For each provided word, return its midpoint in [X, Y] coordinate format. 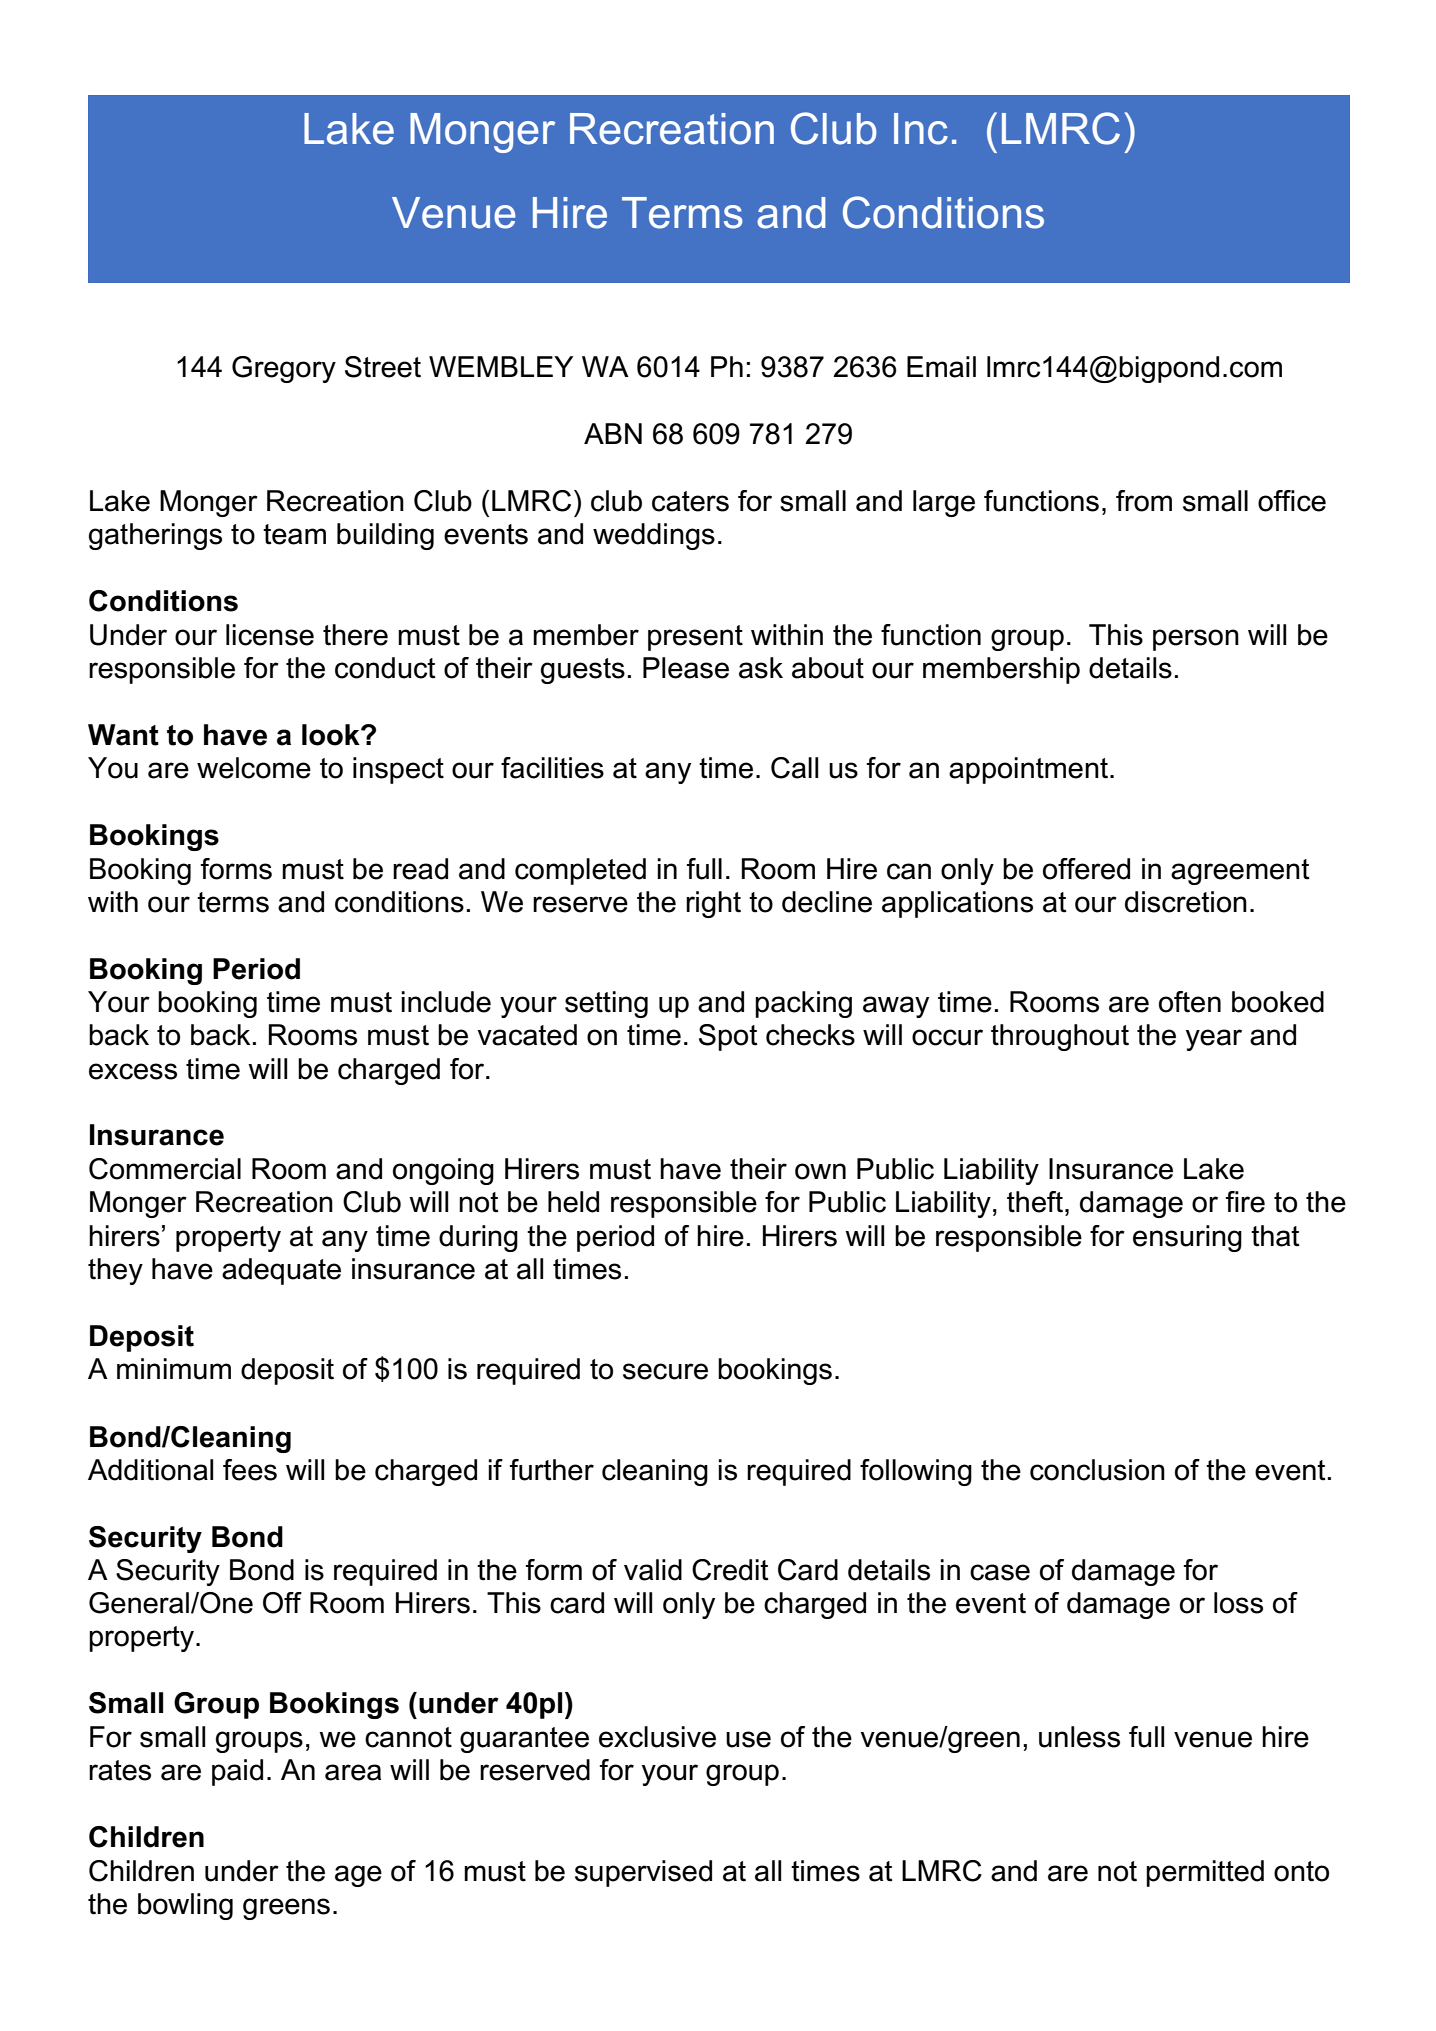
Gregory [284, 369]
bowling [185, 1906]
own [820, 1171]
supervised [643, 1873]
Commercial [165, 1169]
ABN [613, 433]
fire [1245, 1202]
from [1144, 501]
